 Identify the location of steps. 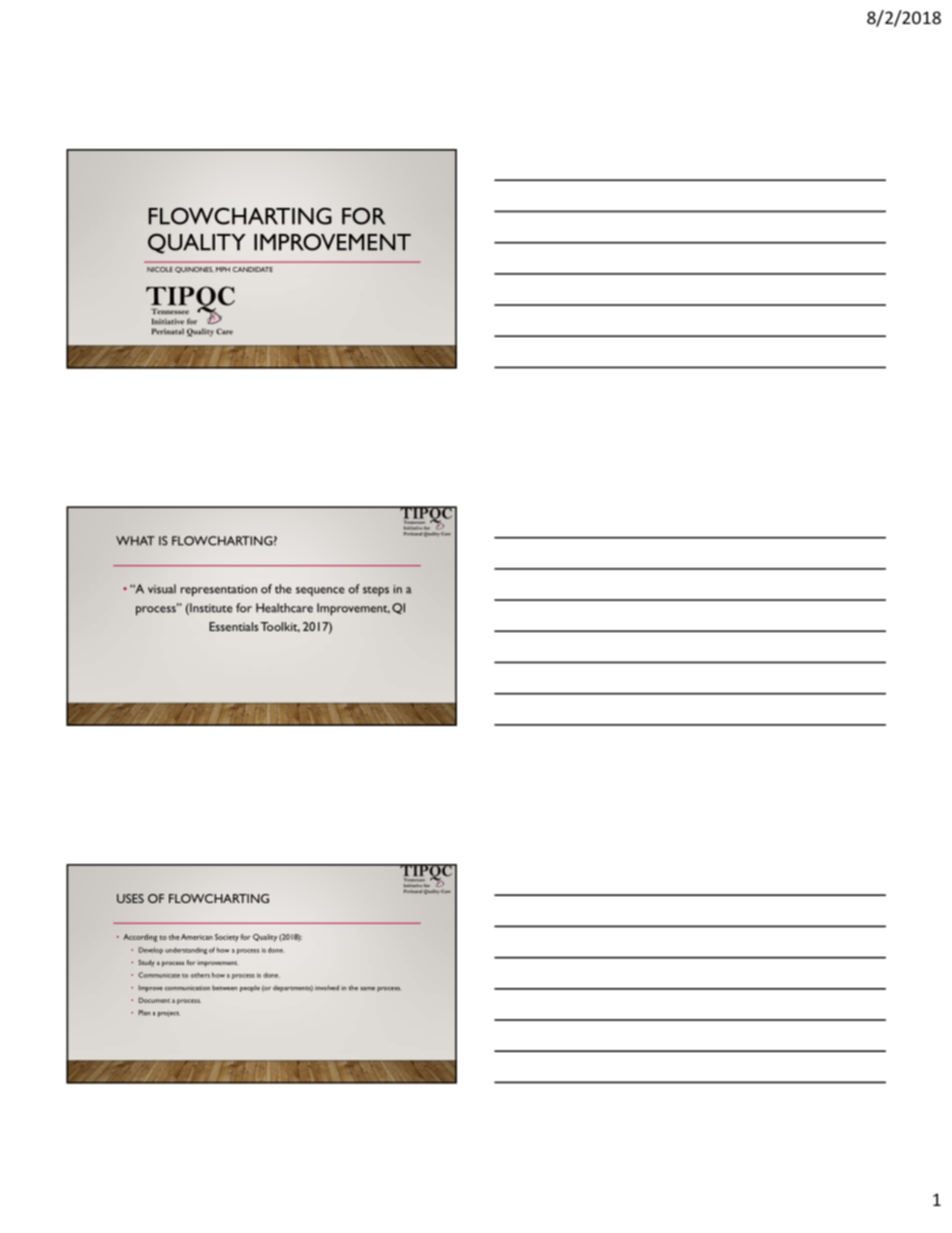
(376, 591).
